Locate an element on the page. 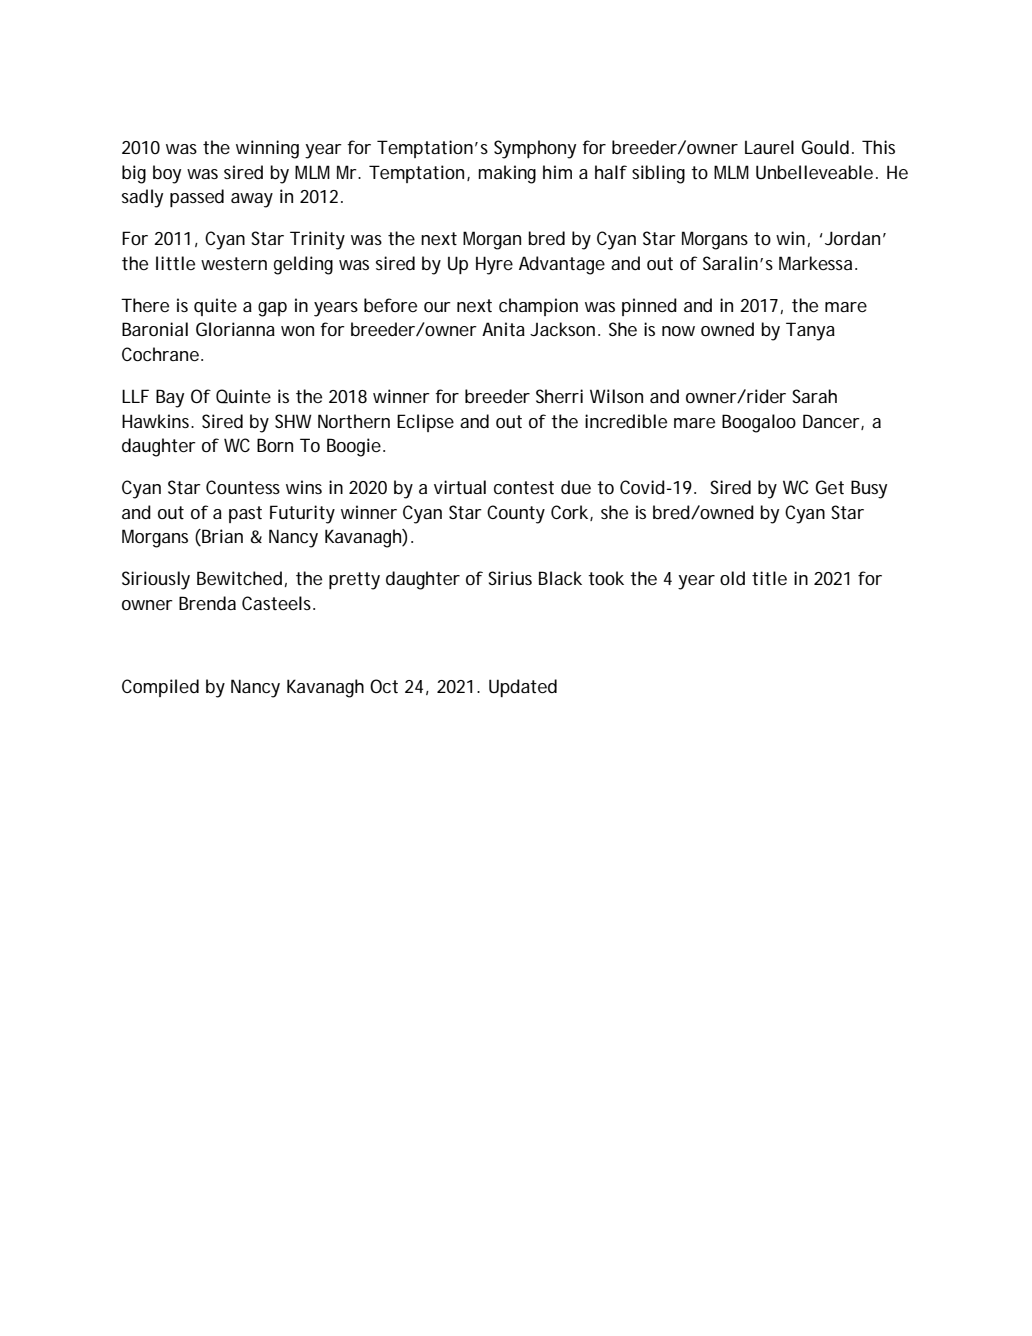 The width and height of the document is (1032, 1336). Sherri is located at coordinates (559, 396).
